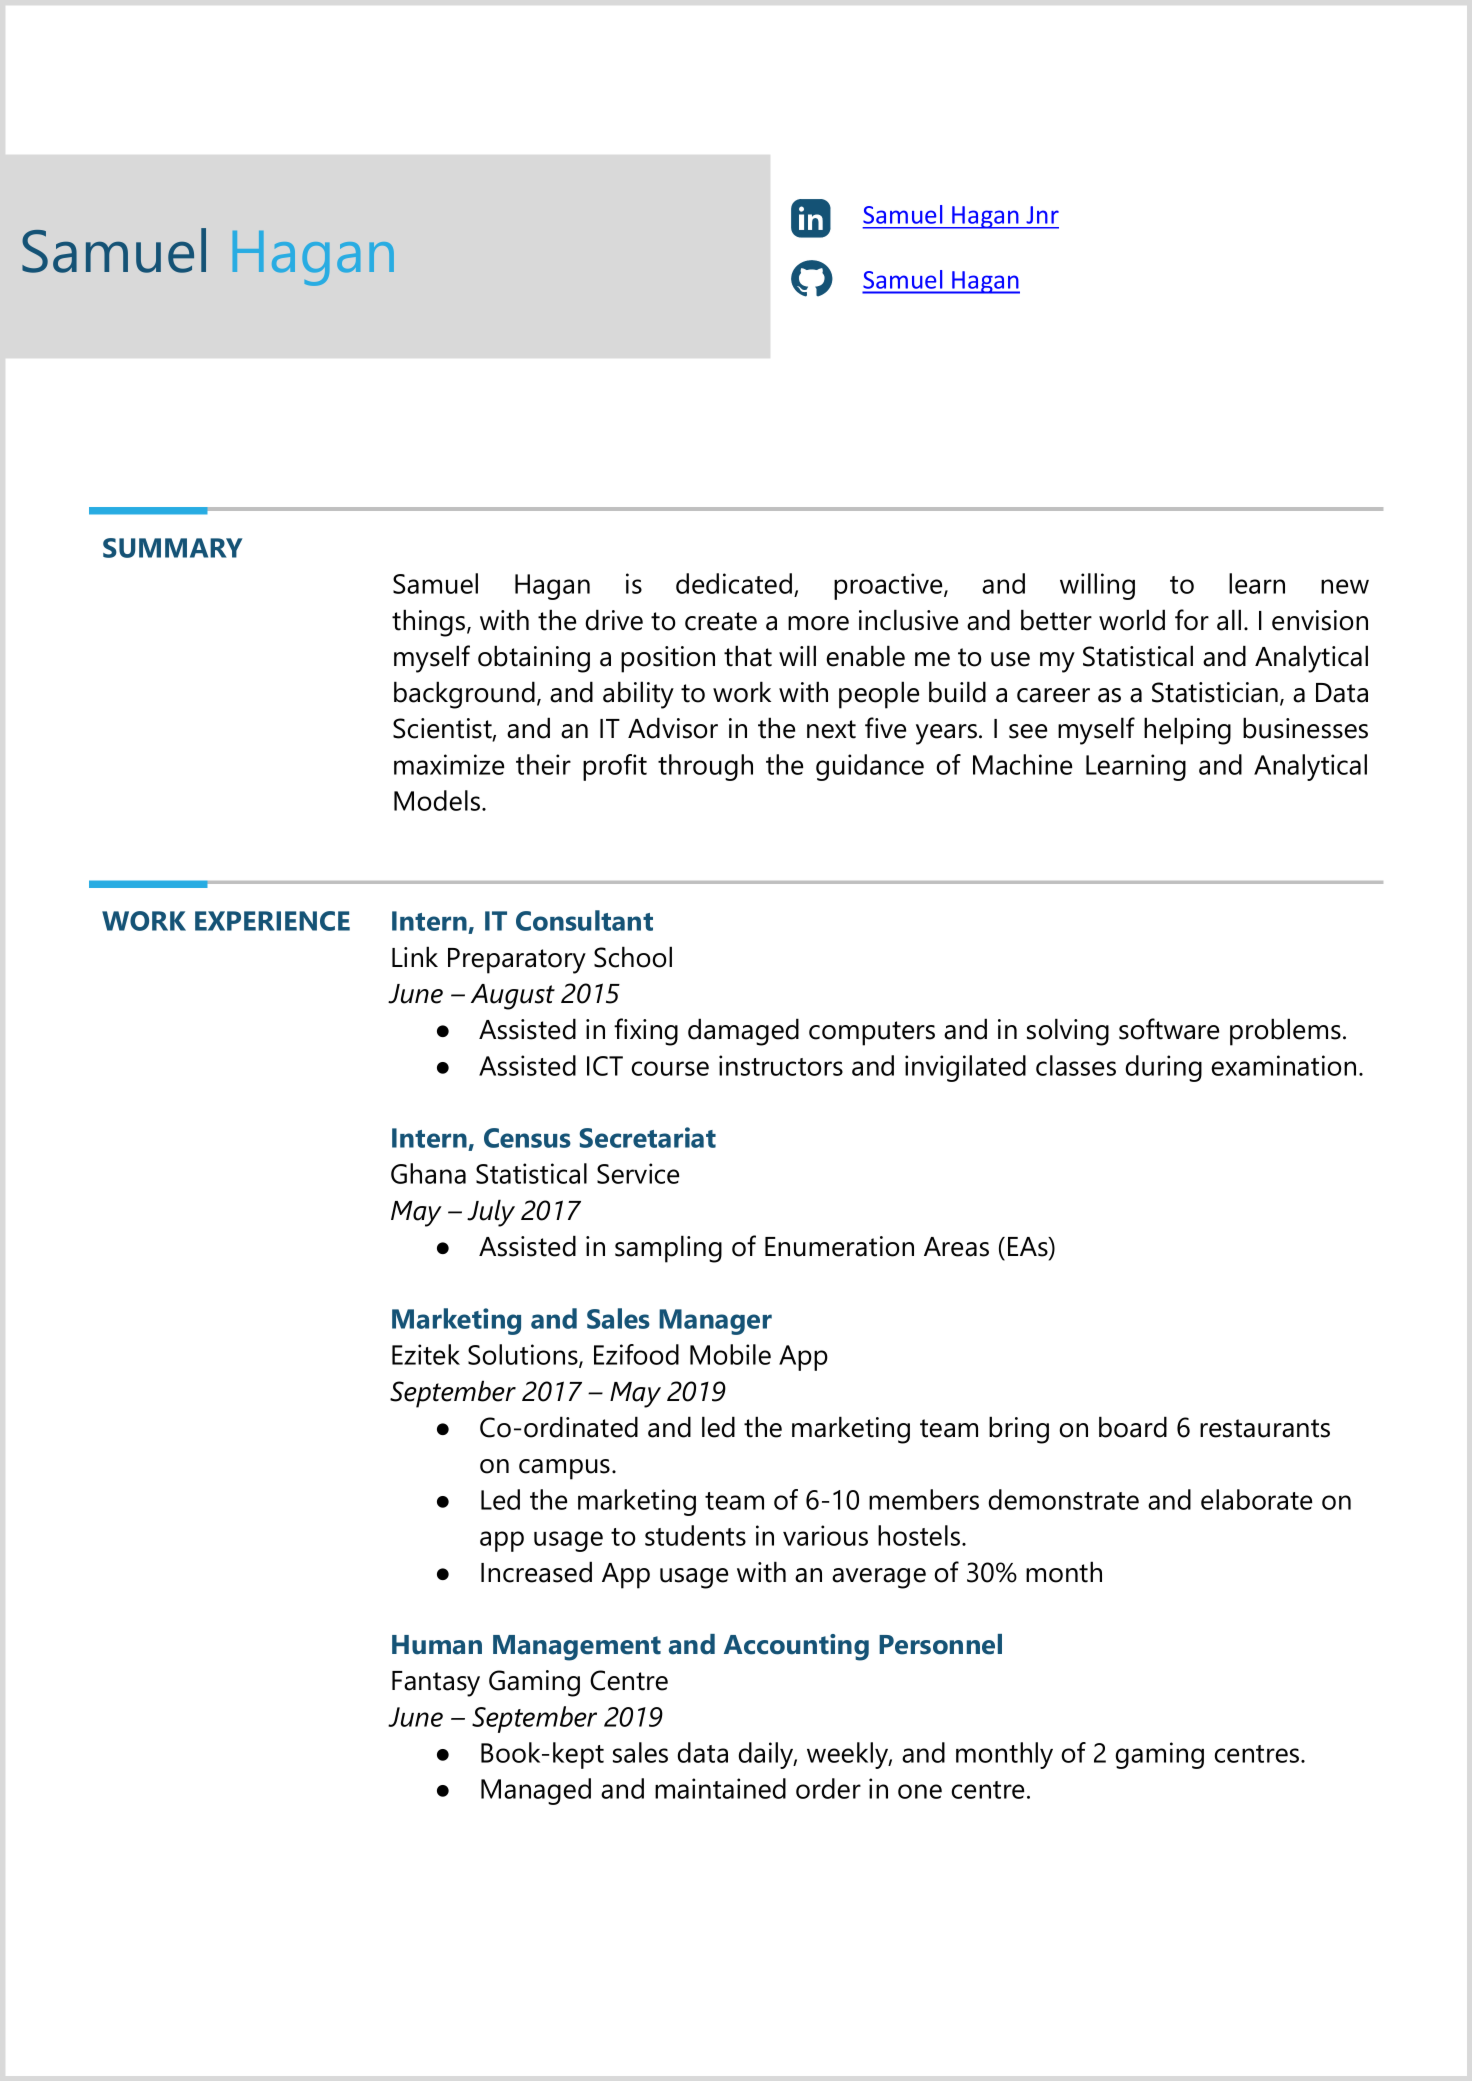  Describe the element at coordinates (1169, 1029) in the image. I see `software` at that location.
